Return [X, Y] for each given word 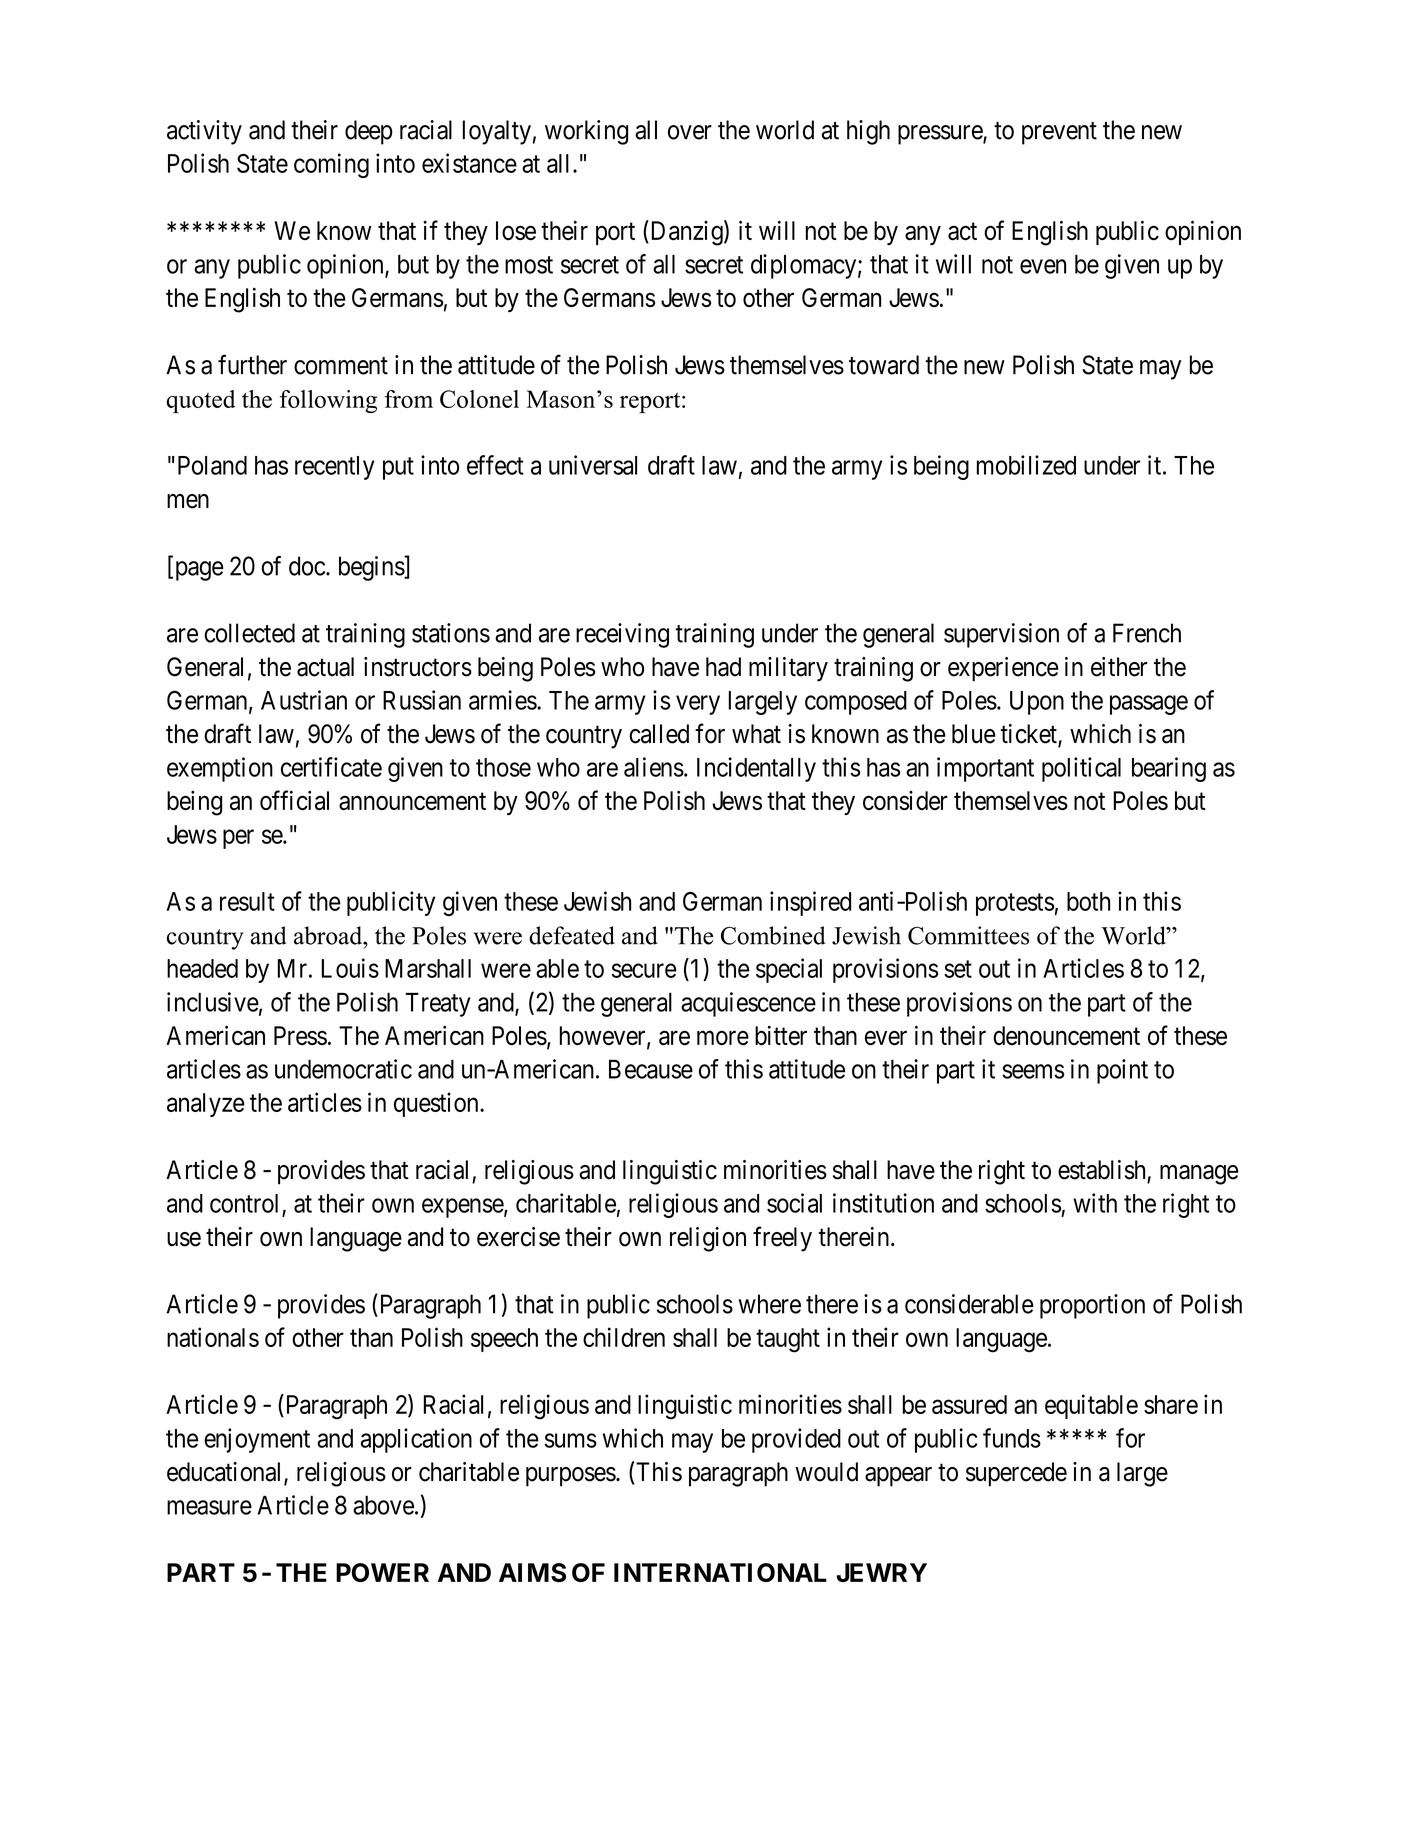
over [690, 132]
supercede [1016, 1474]
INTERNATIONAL [720, 1572]
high [868, 132]
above [383, 1505]
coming [331, 165]
